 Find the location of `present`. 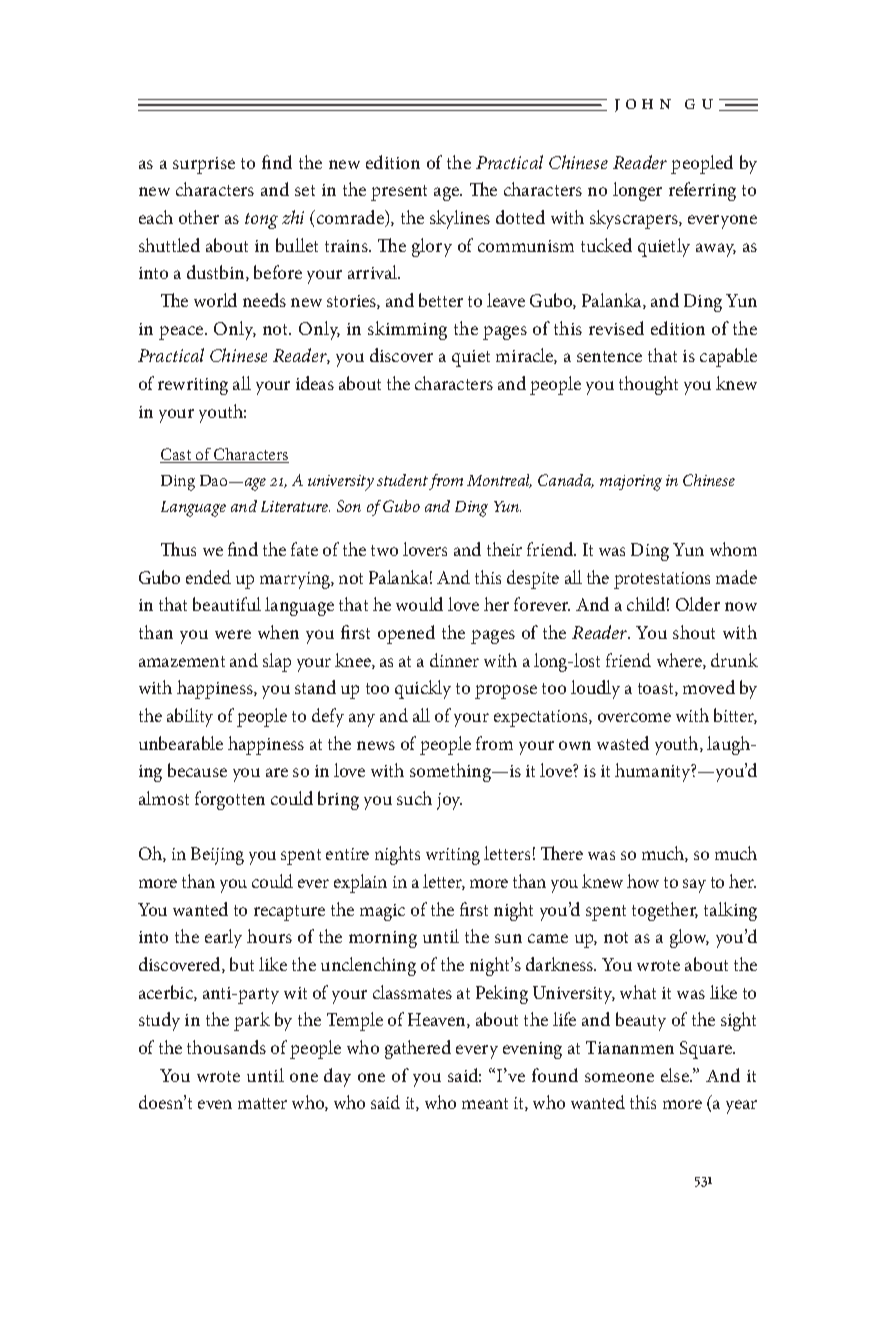

present is located at coordinates (399, 193).
